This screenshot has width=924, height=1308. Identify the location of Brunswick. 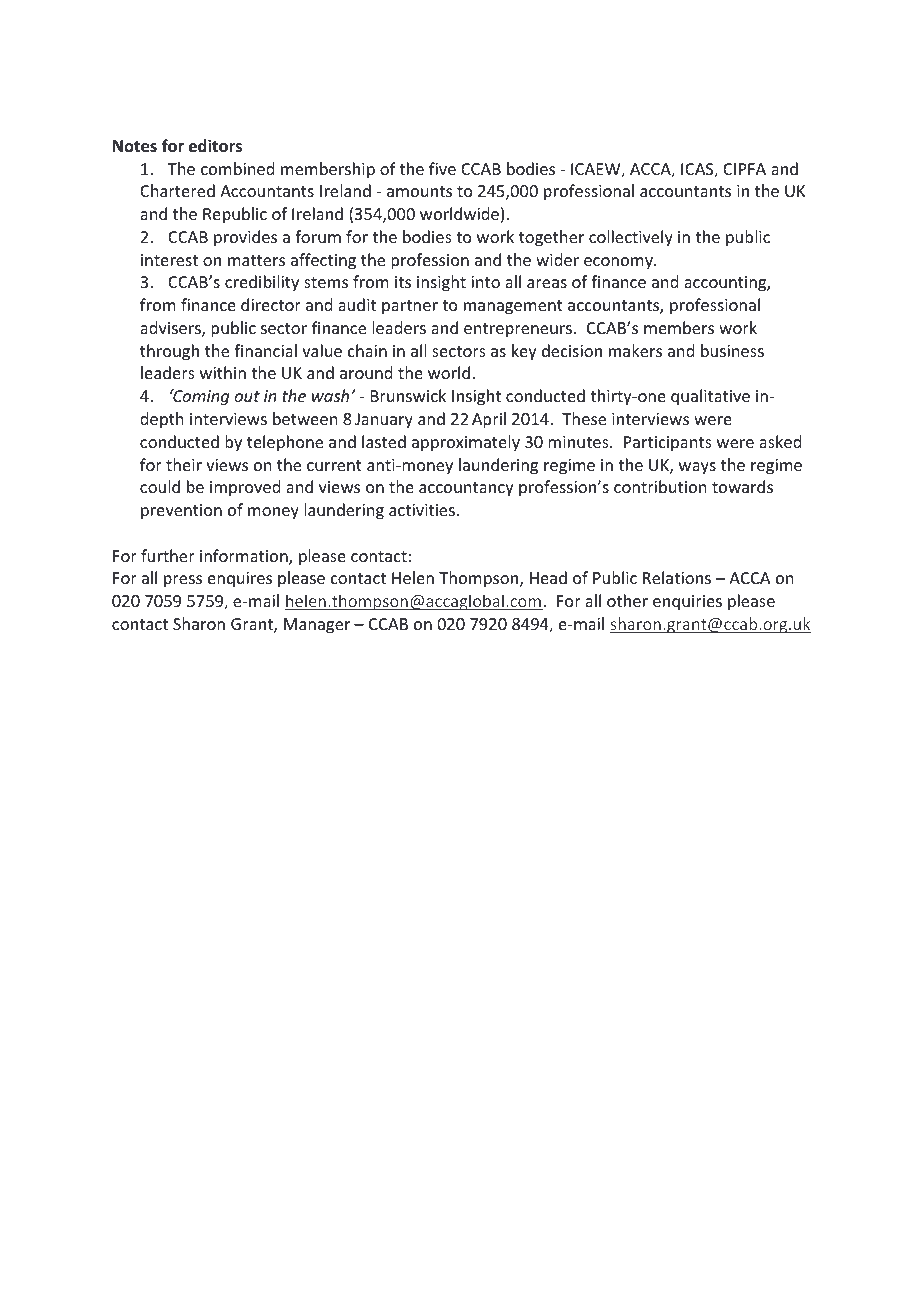
(408, 395).
